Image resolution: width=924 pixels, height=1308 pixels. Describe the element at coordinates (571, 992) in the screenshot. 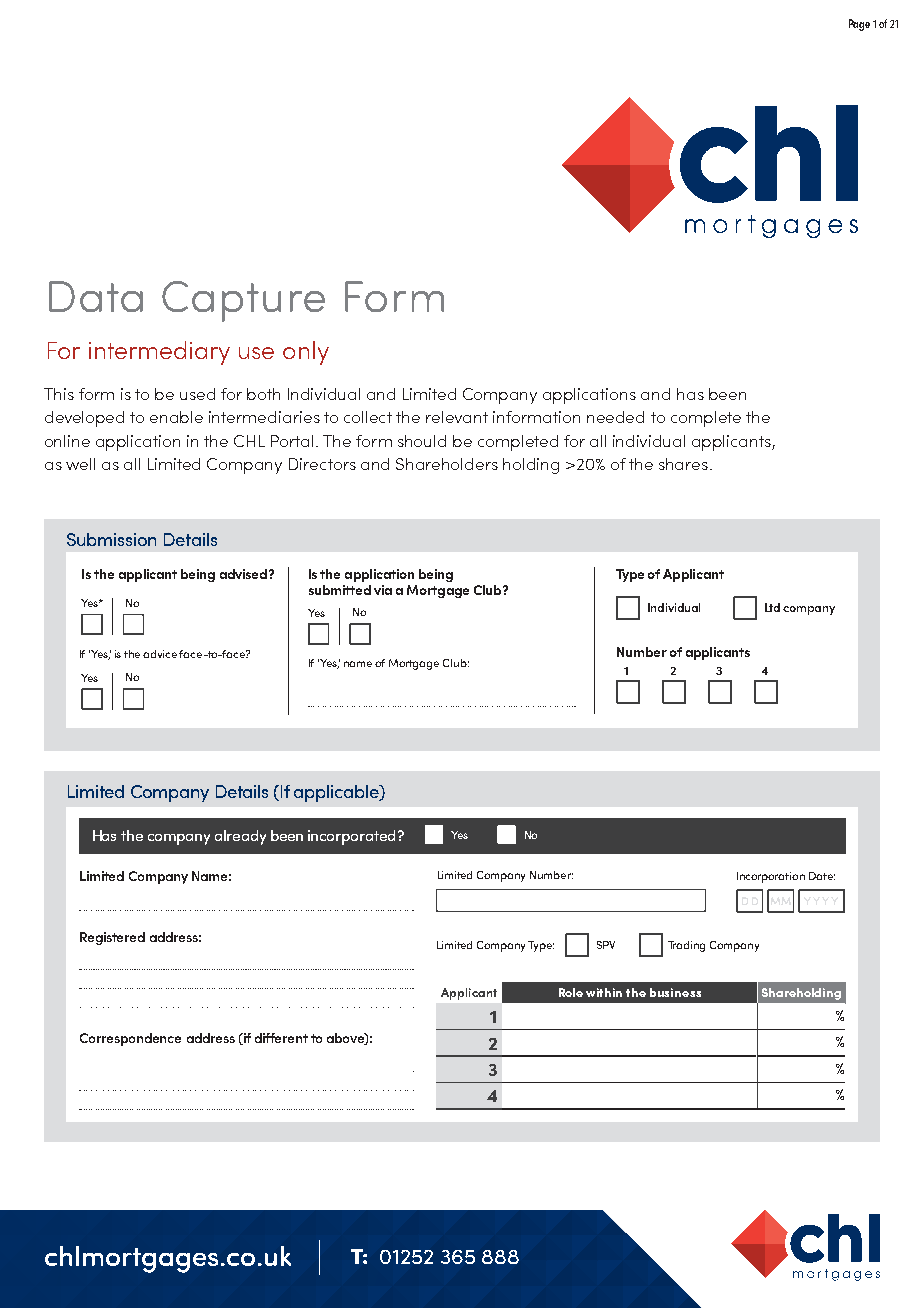

I see `Role` at that location.
